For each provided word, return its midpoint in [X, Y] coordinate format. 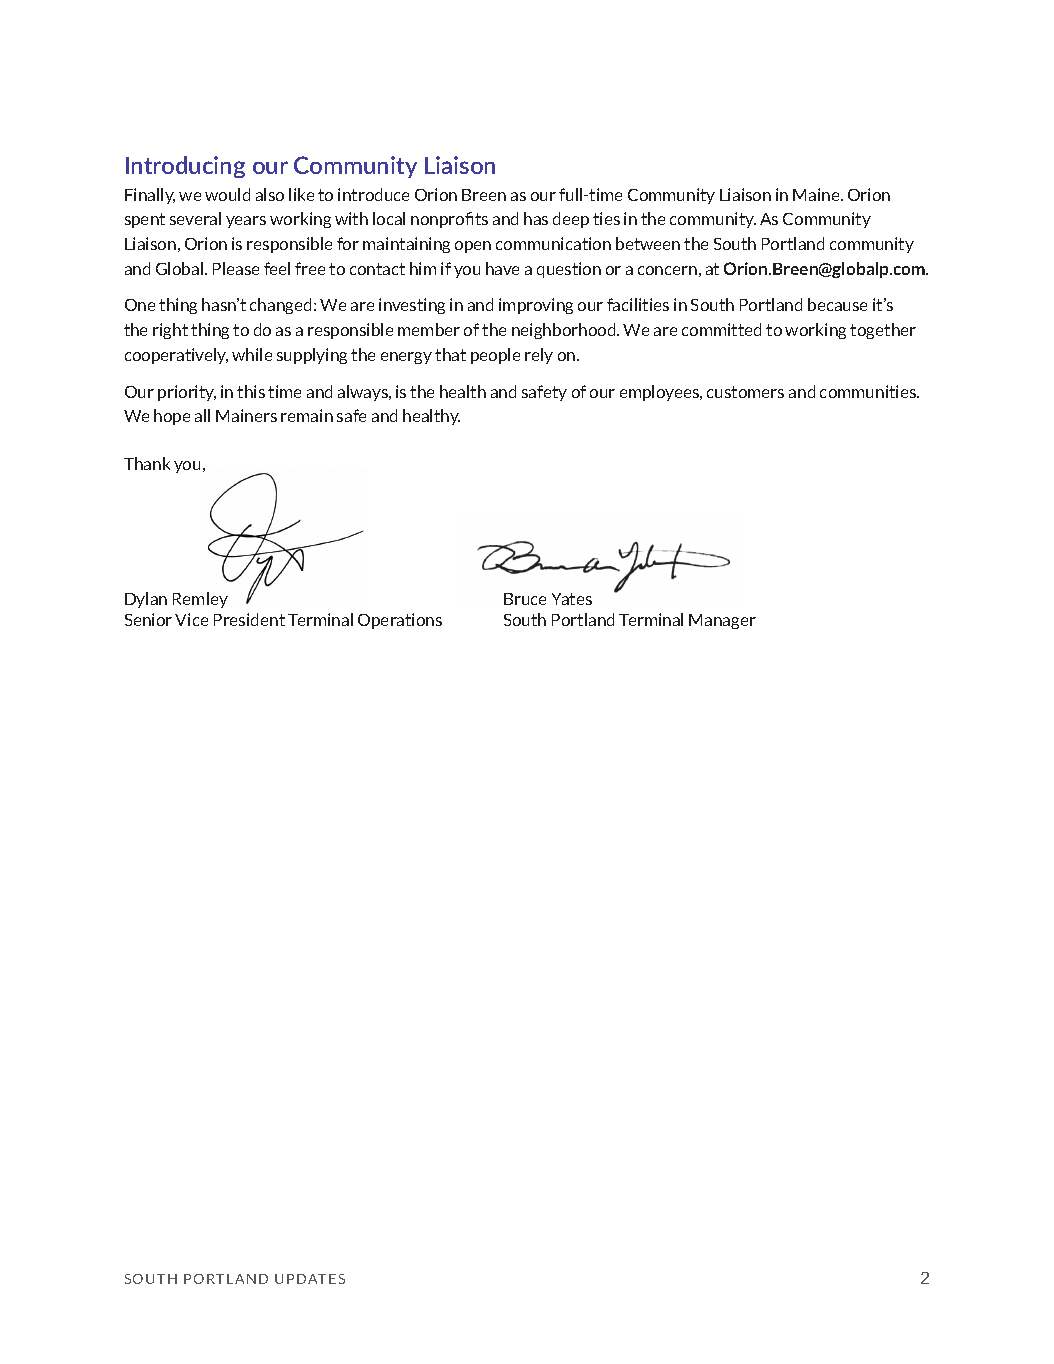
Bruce [525, 599]
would [227, 194]
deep [571, 220]
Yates [572, 599]
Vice [191, 619]
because [837, 304]
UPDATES [310, 1279]
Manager [722, 621]
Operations [400, 621]
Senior [148, 619]
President [249, 619]
